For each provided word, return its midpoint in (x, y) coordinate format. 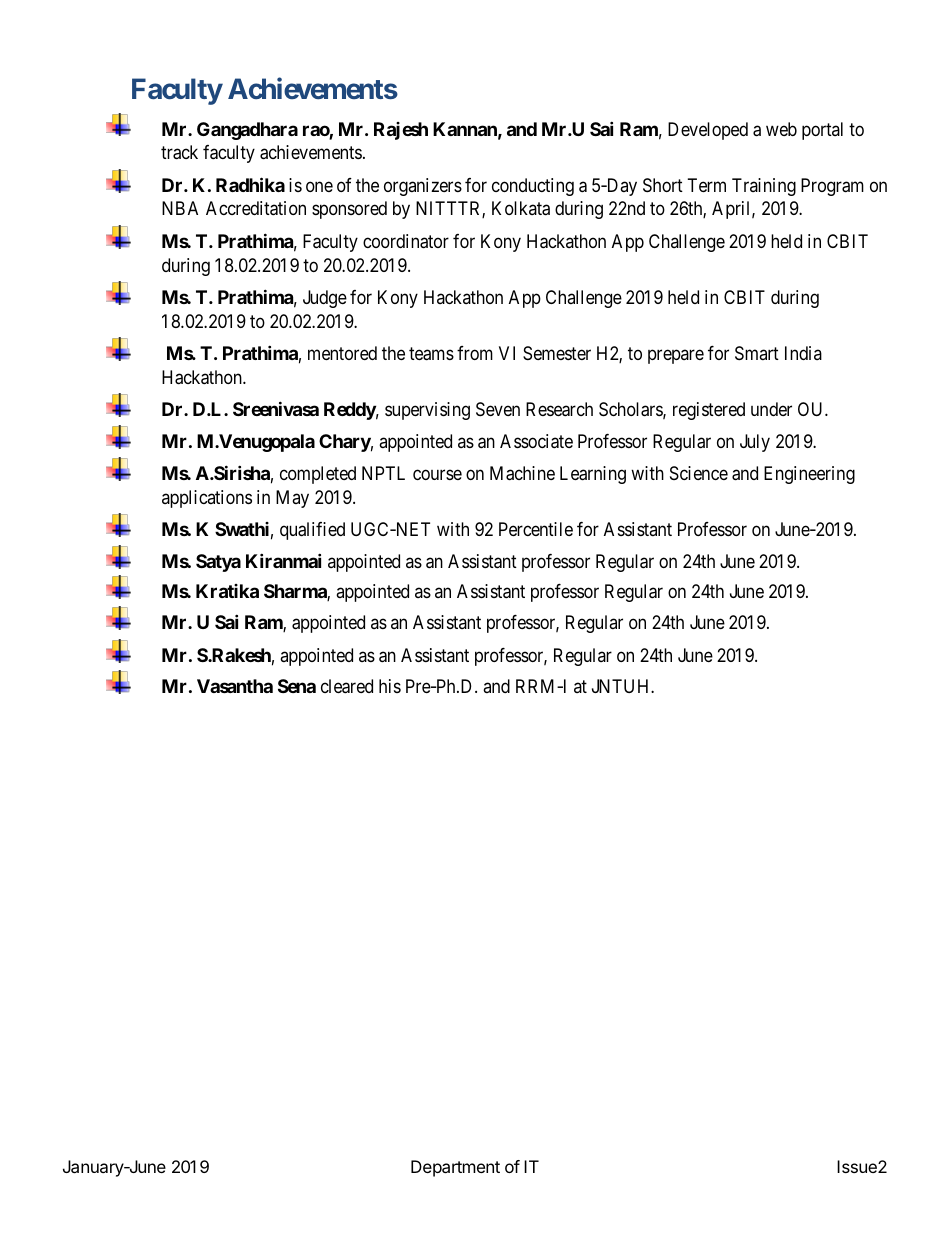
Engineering (809, 475)
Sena (297, 686)
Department (455, 1168)
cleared (347, 686)
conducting (533, 187)
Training (764, 187)
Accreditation (256, 208)
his (390, 686)
